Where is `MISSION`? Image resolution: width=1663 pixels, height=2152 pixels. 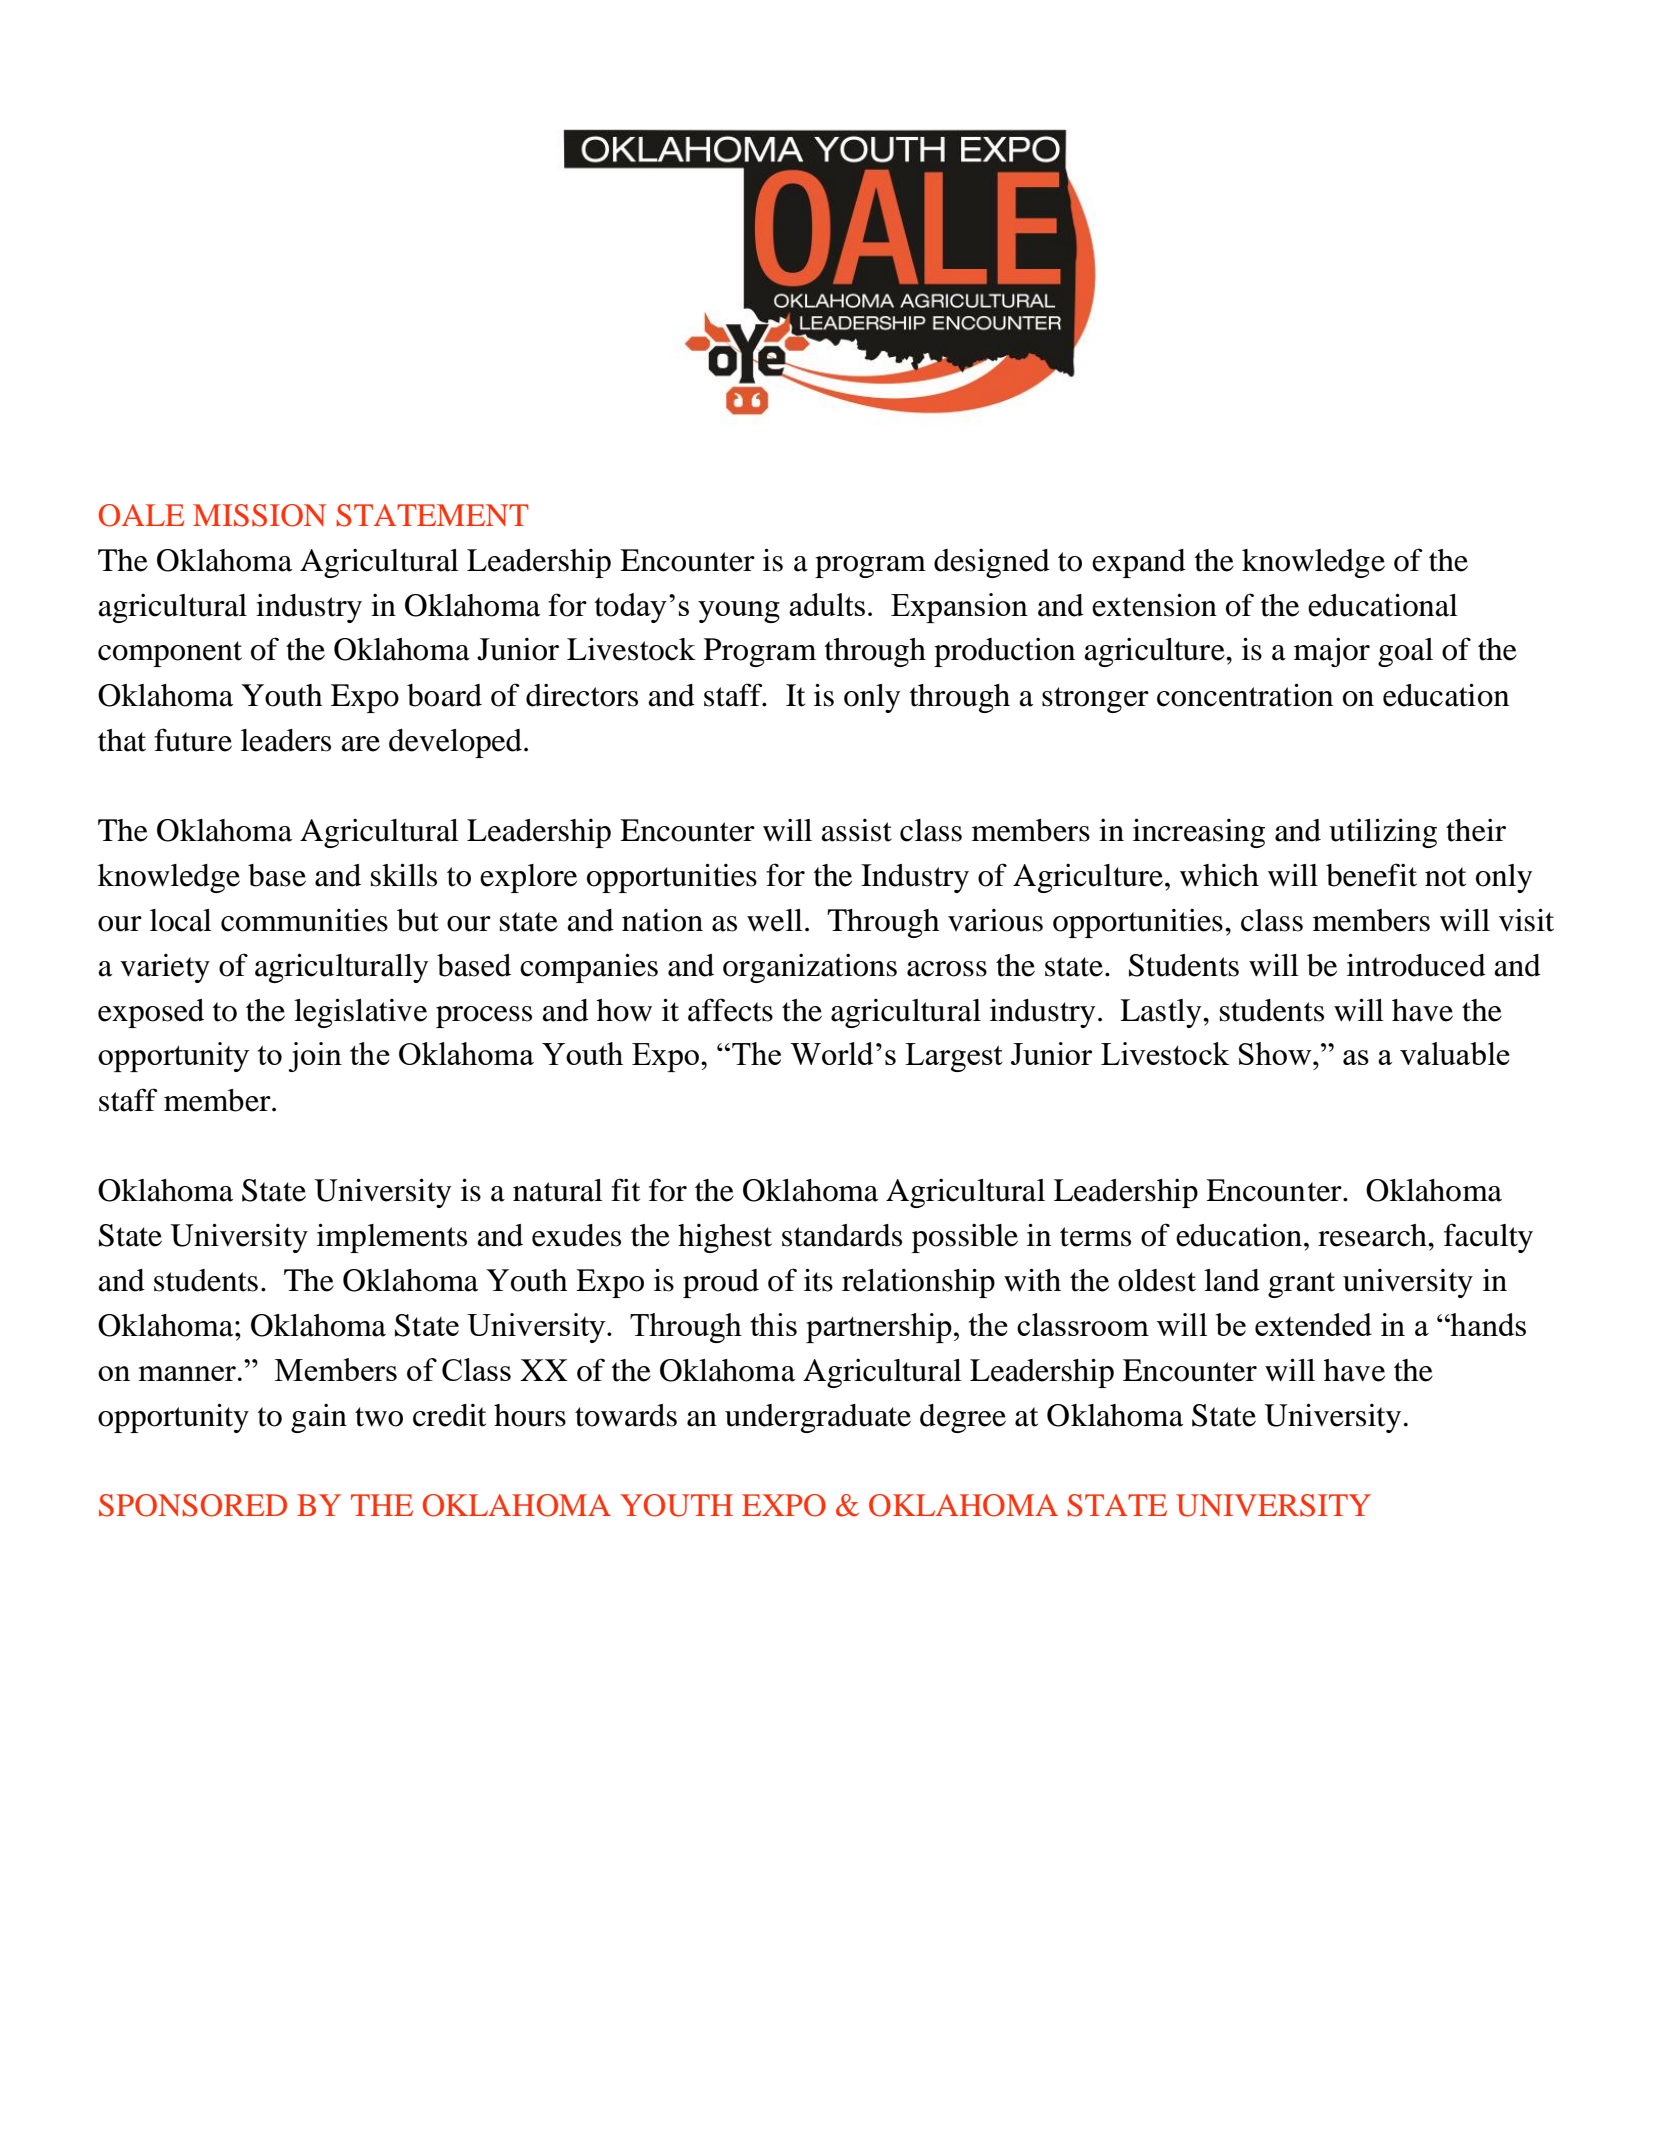
MISSION is located at coordinates (259, 515).
